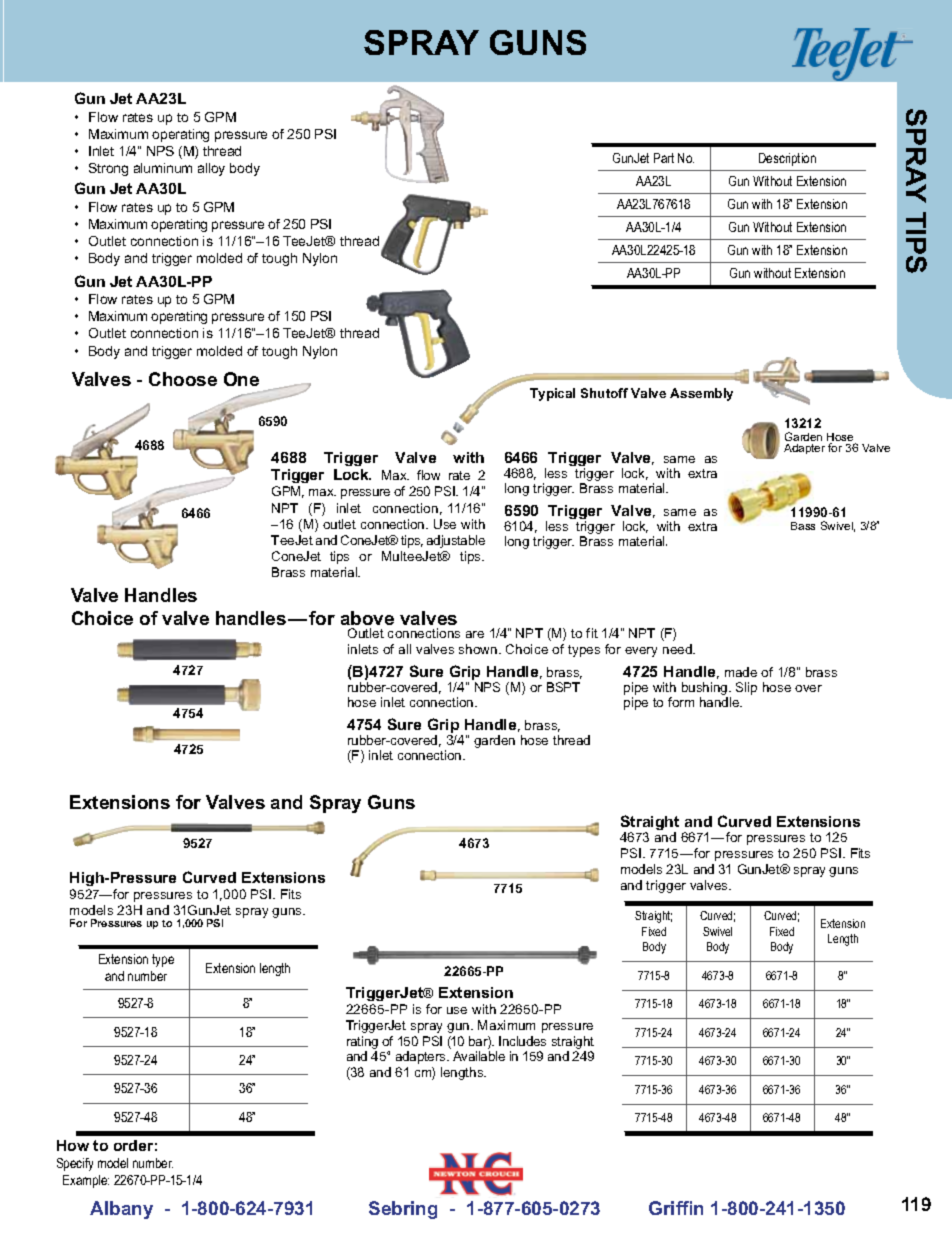 This page has height=1237, width=952. I want to click on above, so click(367, 618).
